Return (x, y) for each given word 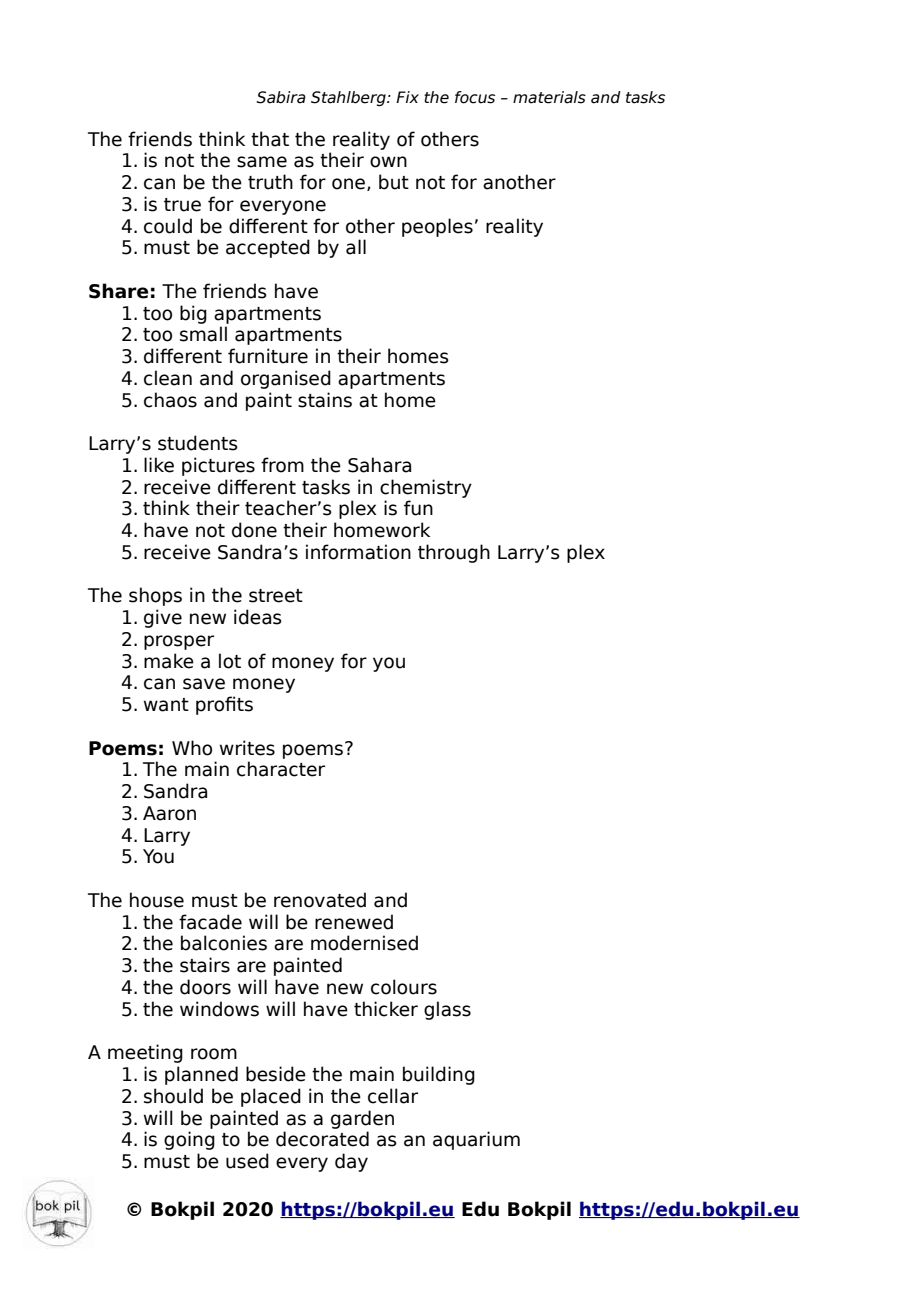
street (276, 596)
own (388, 162)
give (163, 618)
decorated (322, 1139)
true (182, 205)
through (454, 553)
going (189, 1140)
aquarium (476, 1140)
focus (475, 97)
